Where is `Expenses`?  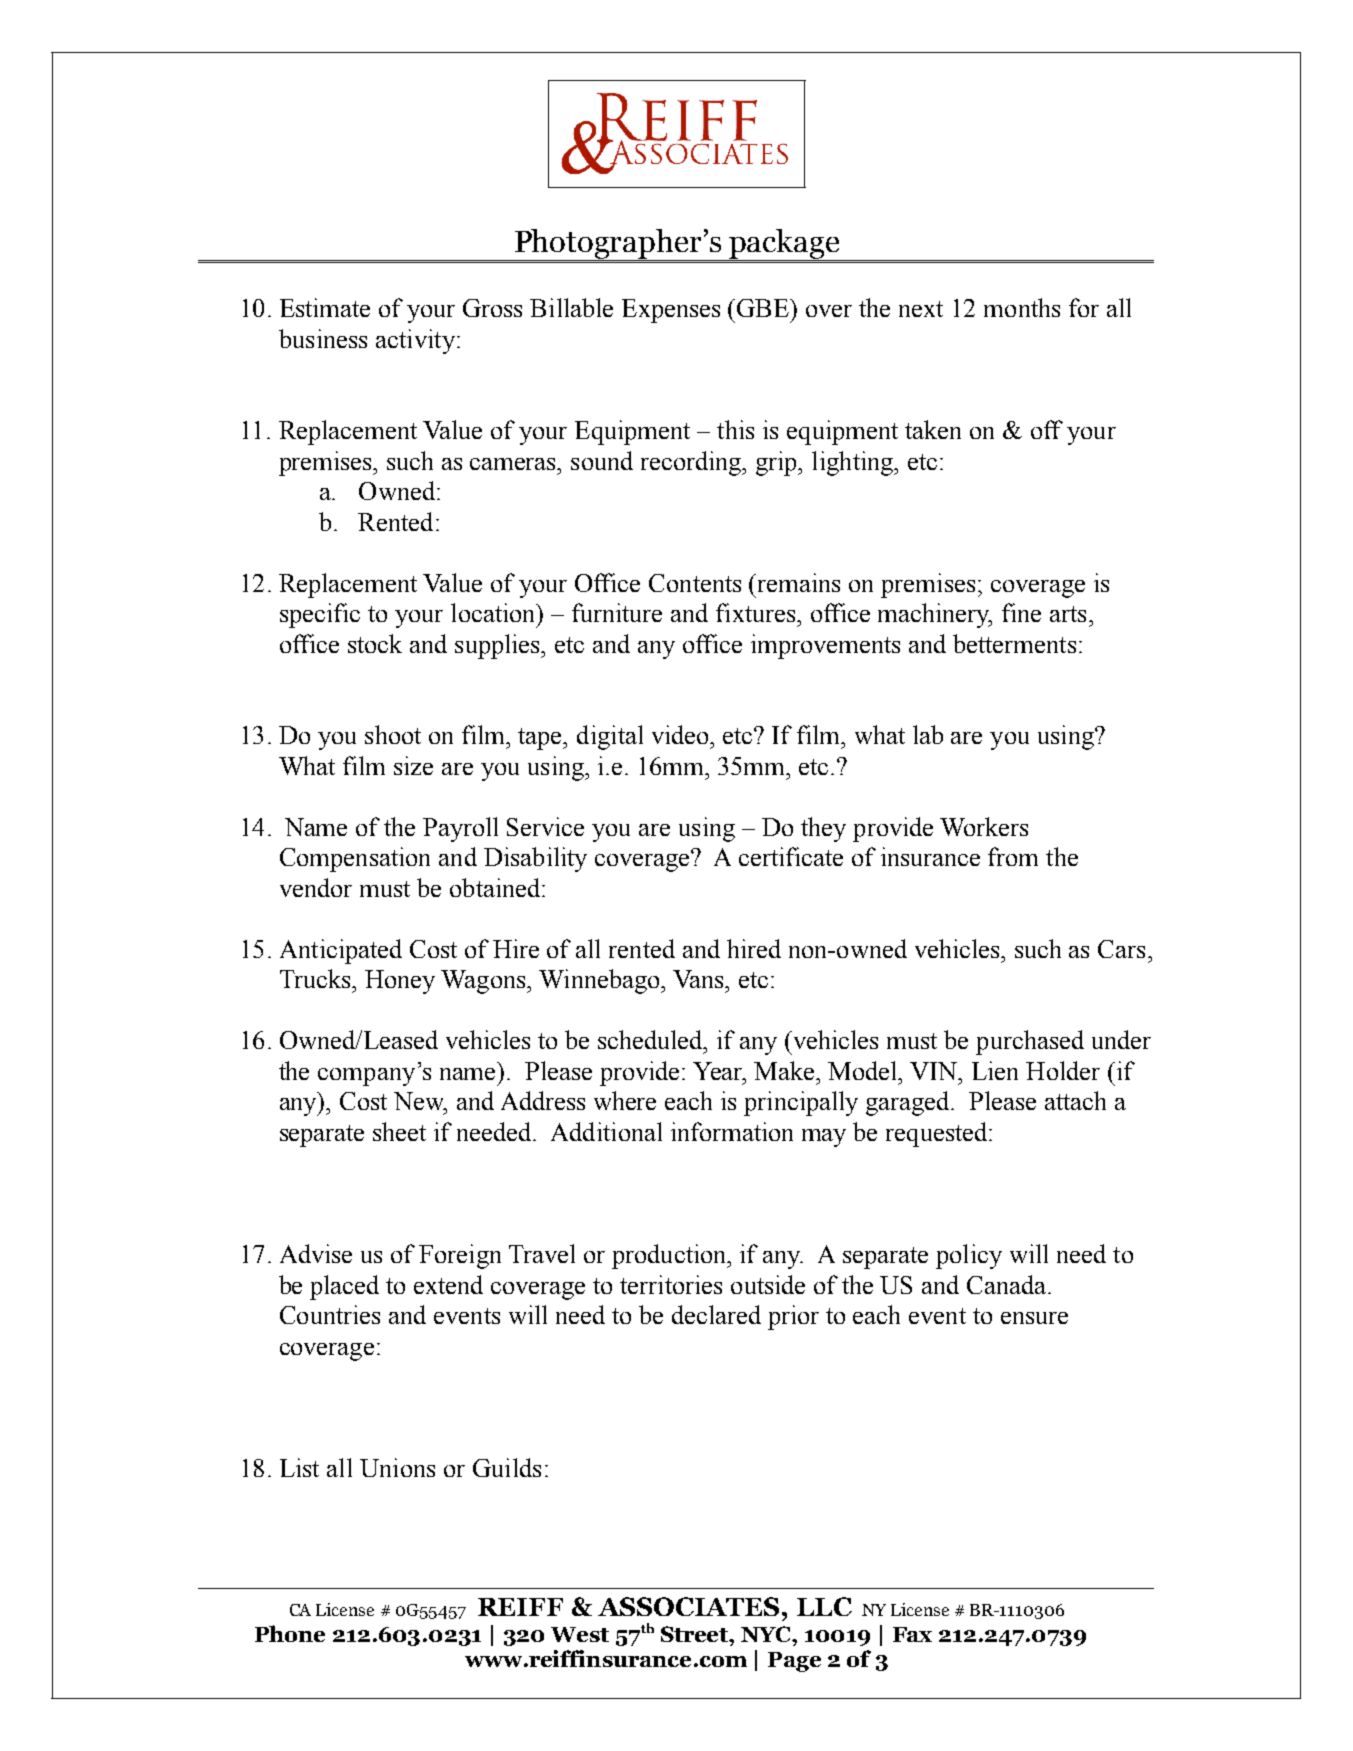 Expenses is located at coordinates (671, 311).
